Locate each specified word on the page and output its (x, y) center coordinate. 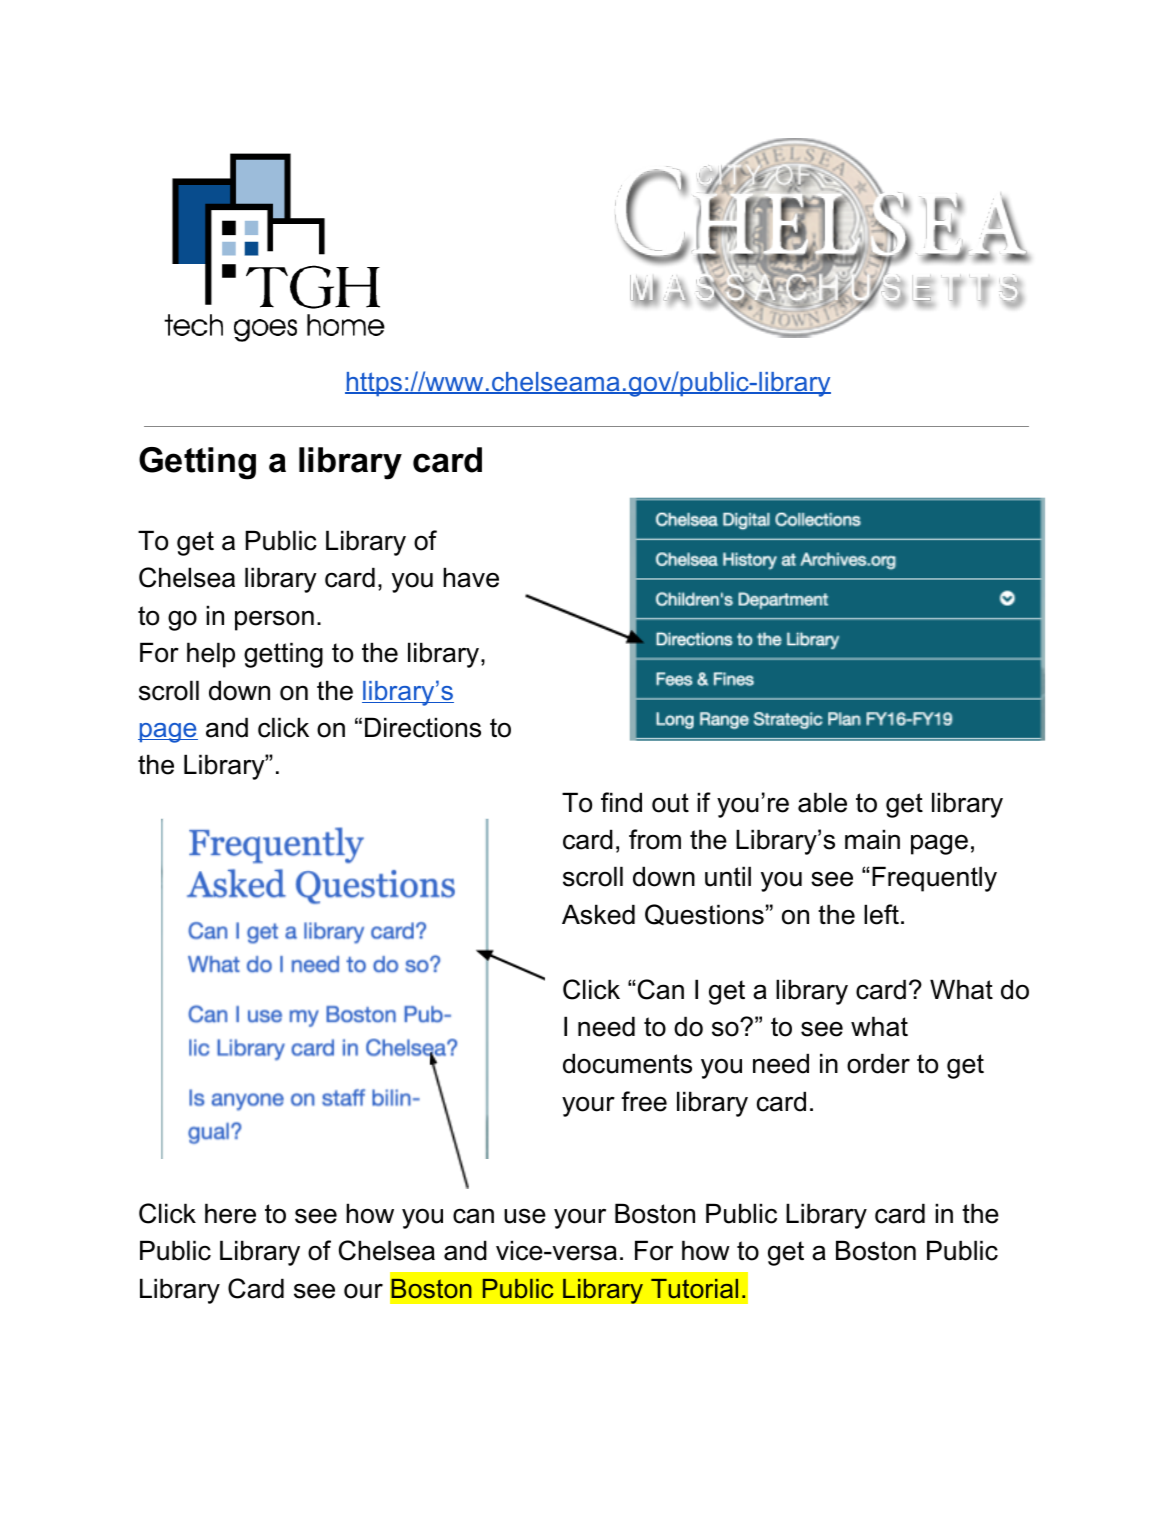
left (881, 914)
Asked (598, 914)
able (822, 802)
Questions (704, 915)
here (230, 1213)
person (274, 620)
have (471, 577)
